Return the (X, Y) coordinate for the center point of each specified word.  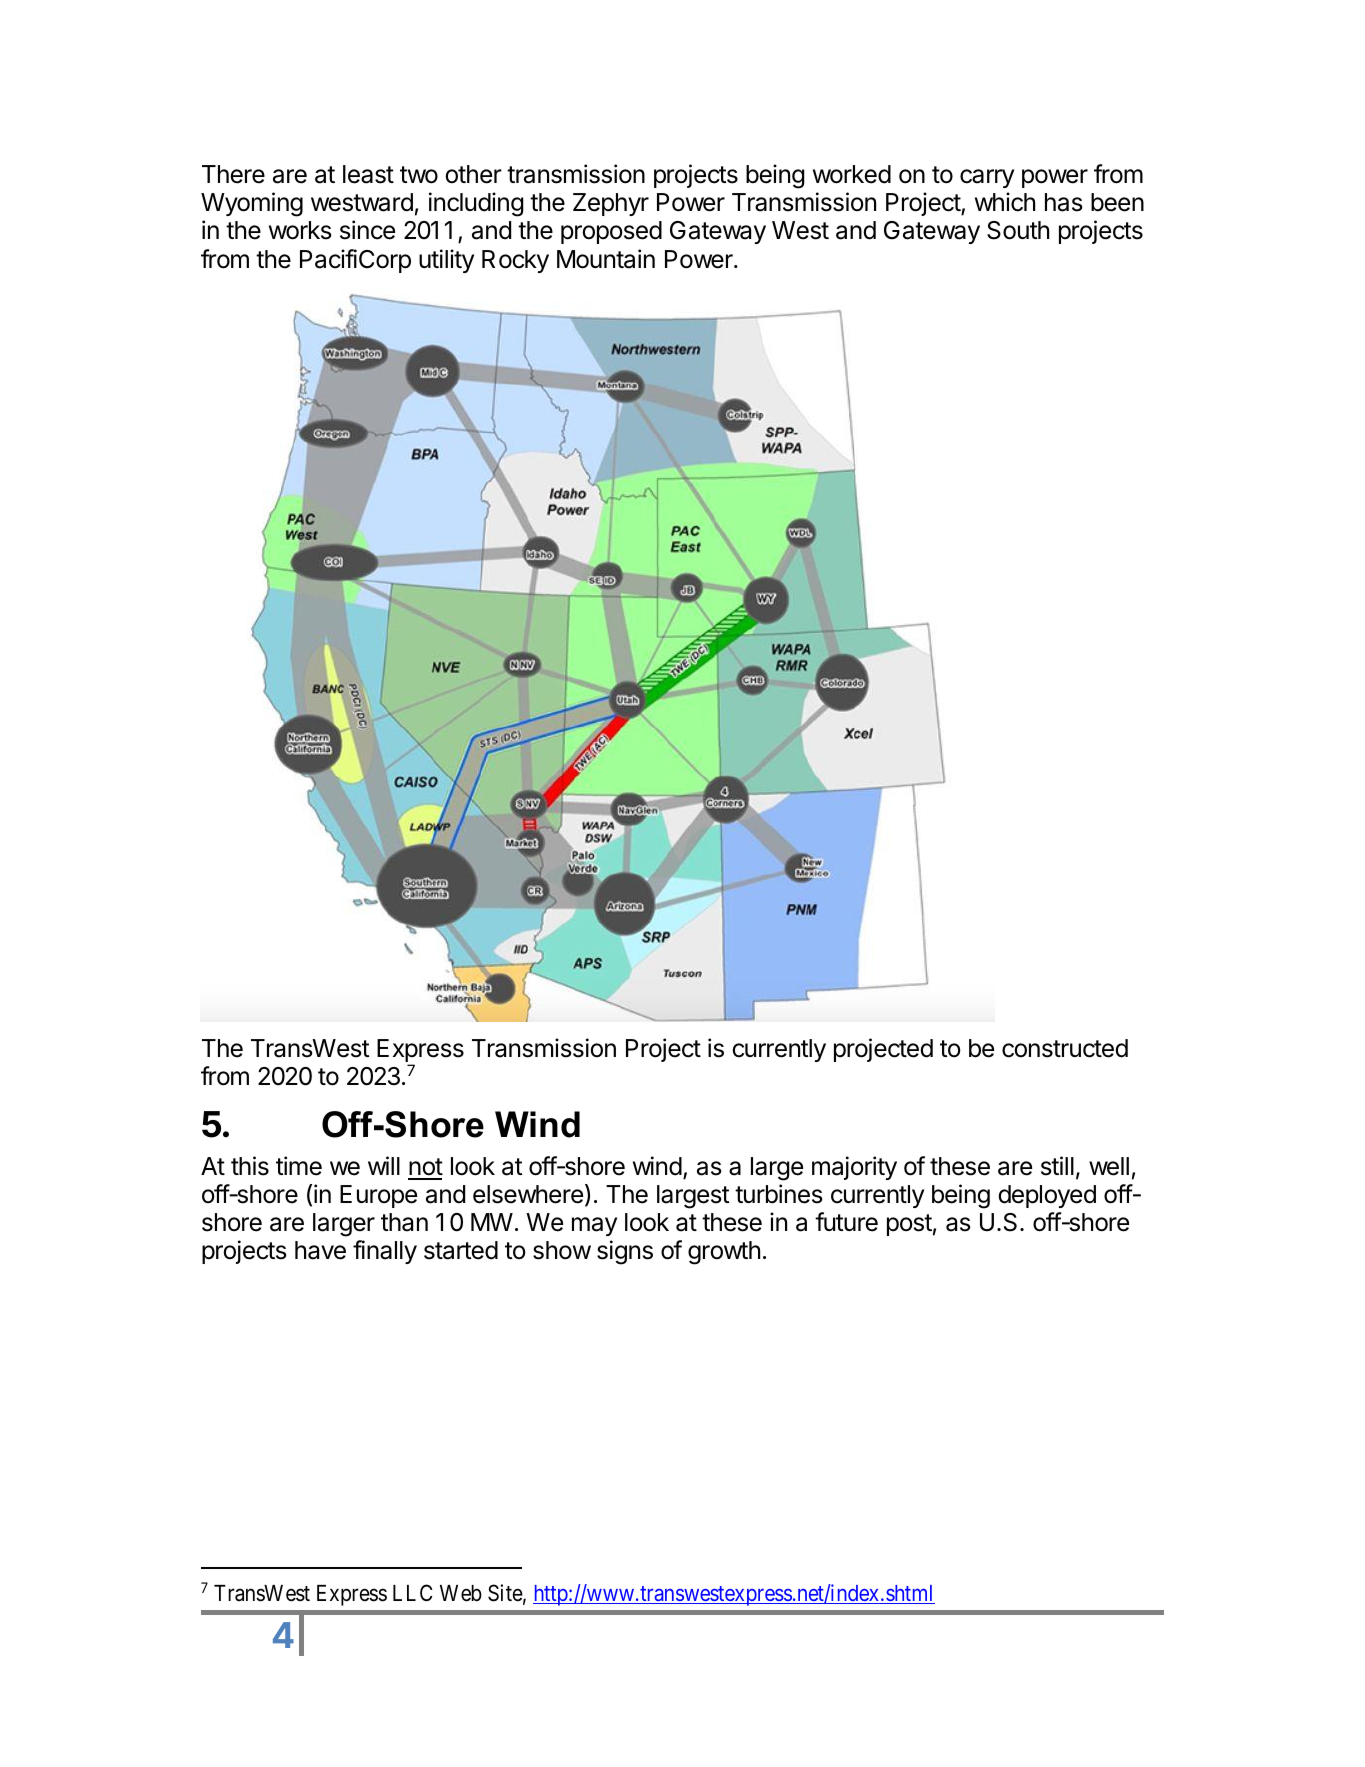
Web (461, 1593)
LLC (412, 1592)
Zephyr (611, 204)
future (846, 1222)
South (1018, 230)
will (384, 1165)
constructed (1065, 1048)
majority (854, 1168)
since (367, 230)
